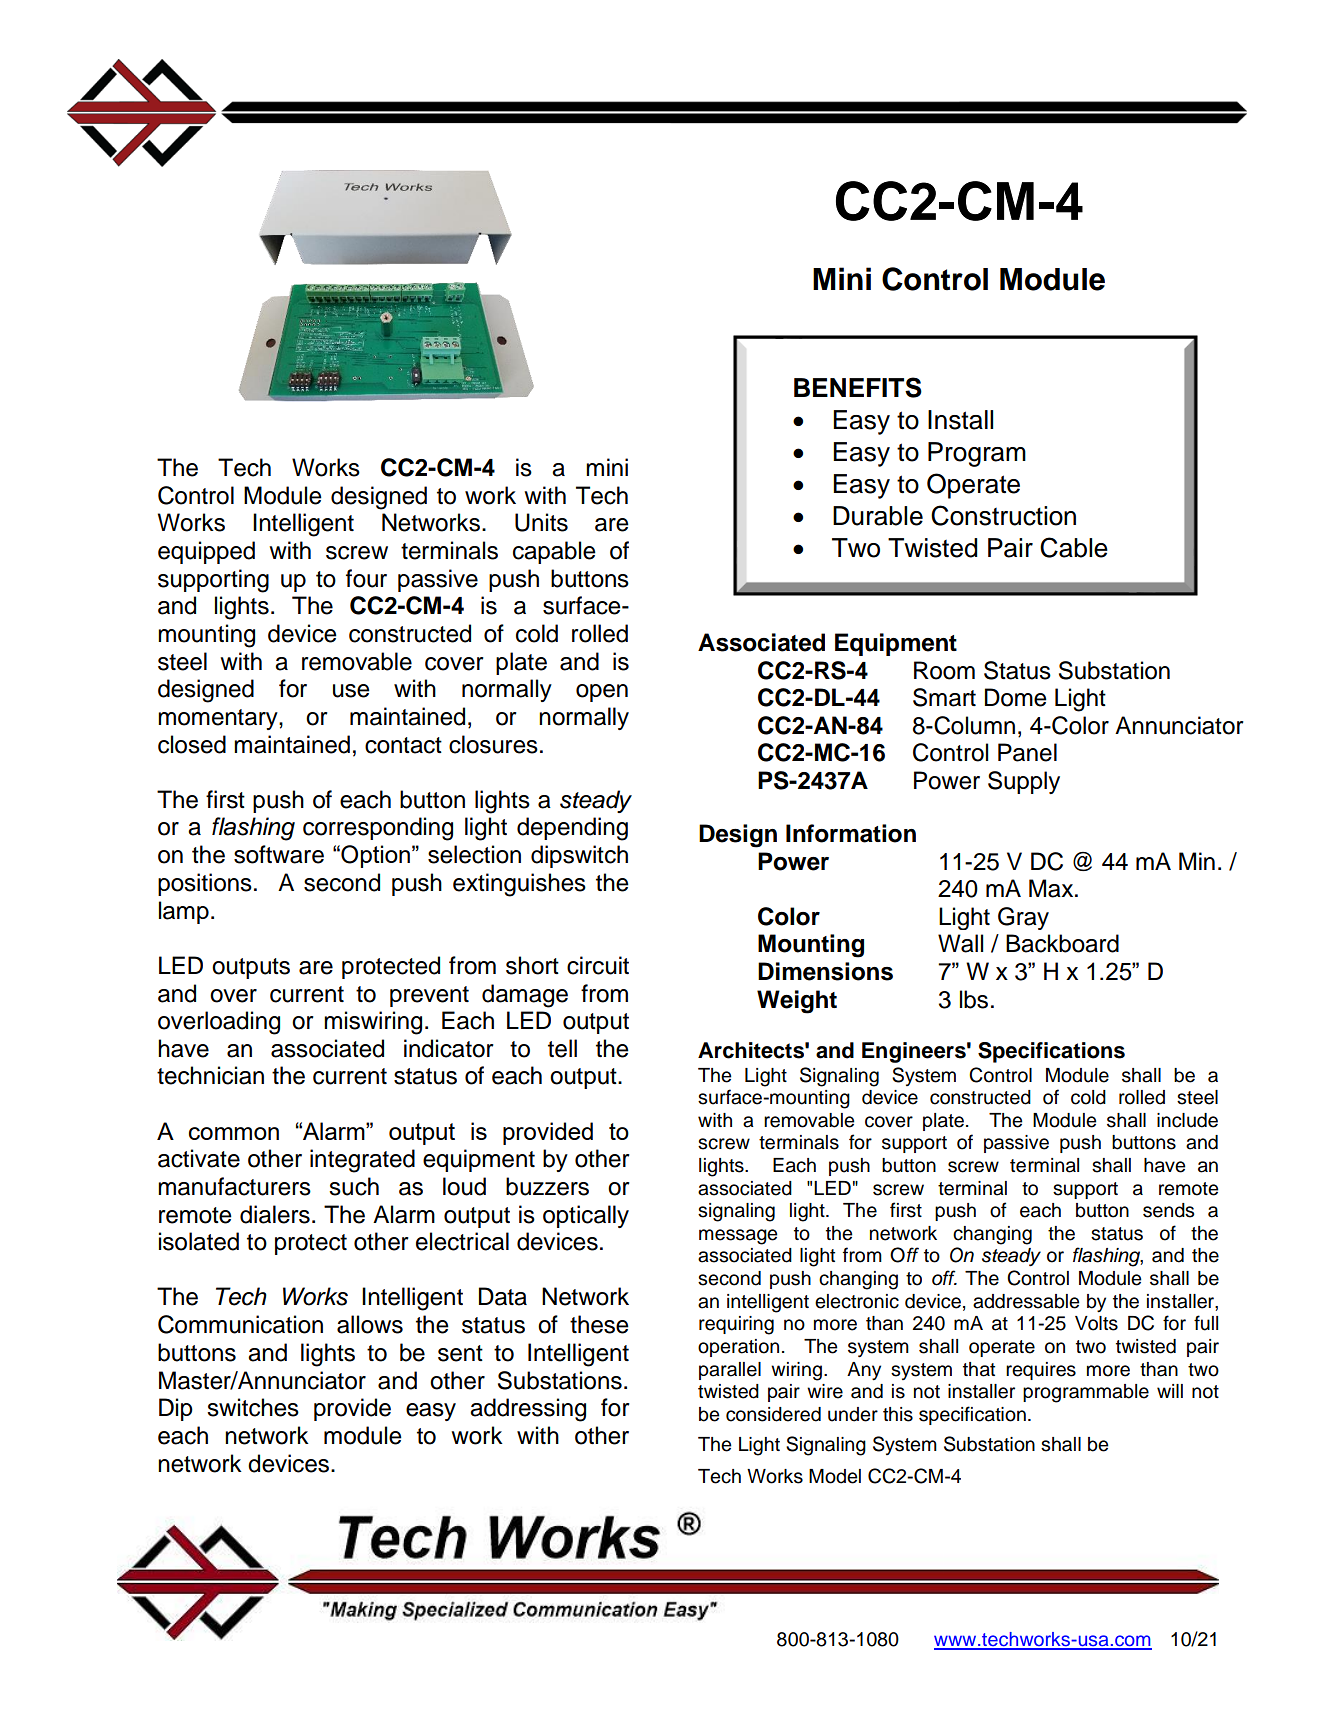 This screenshot has height=1731, width=1337. What do you see at coordinates (253, 1407) in the screenshot?
I see `switches` at bounding box center [253, 1407].
